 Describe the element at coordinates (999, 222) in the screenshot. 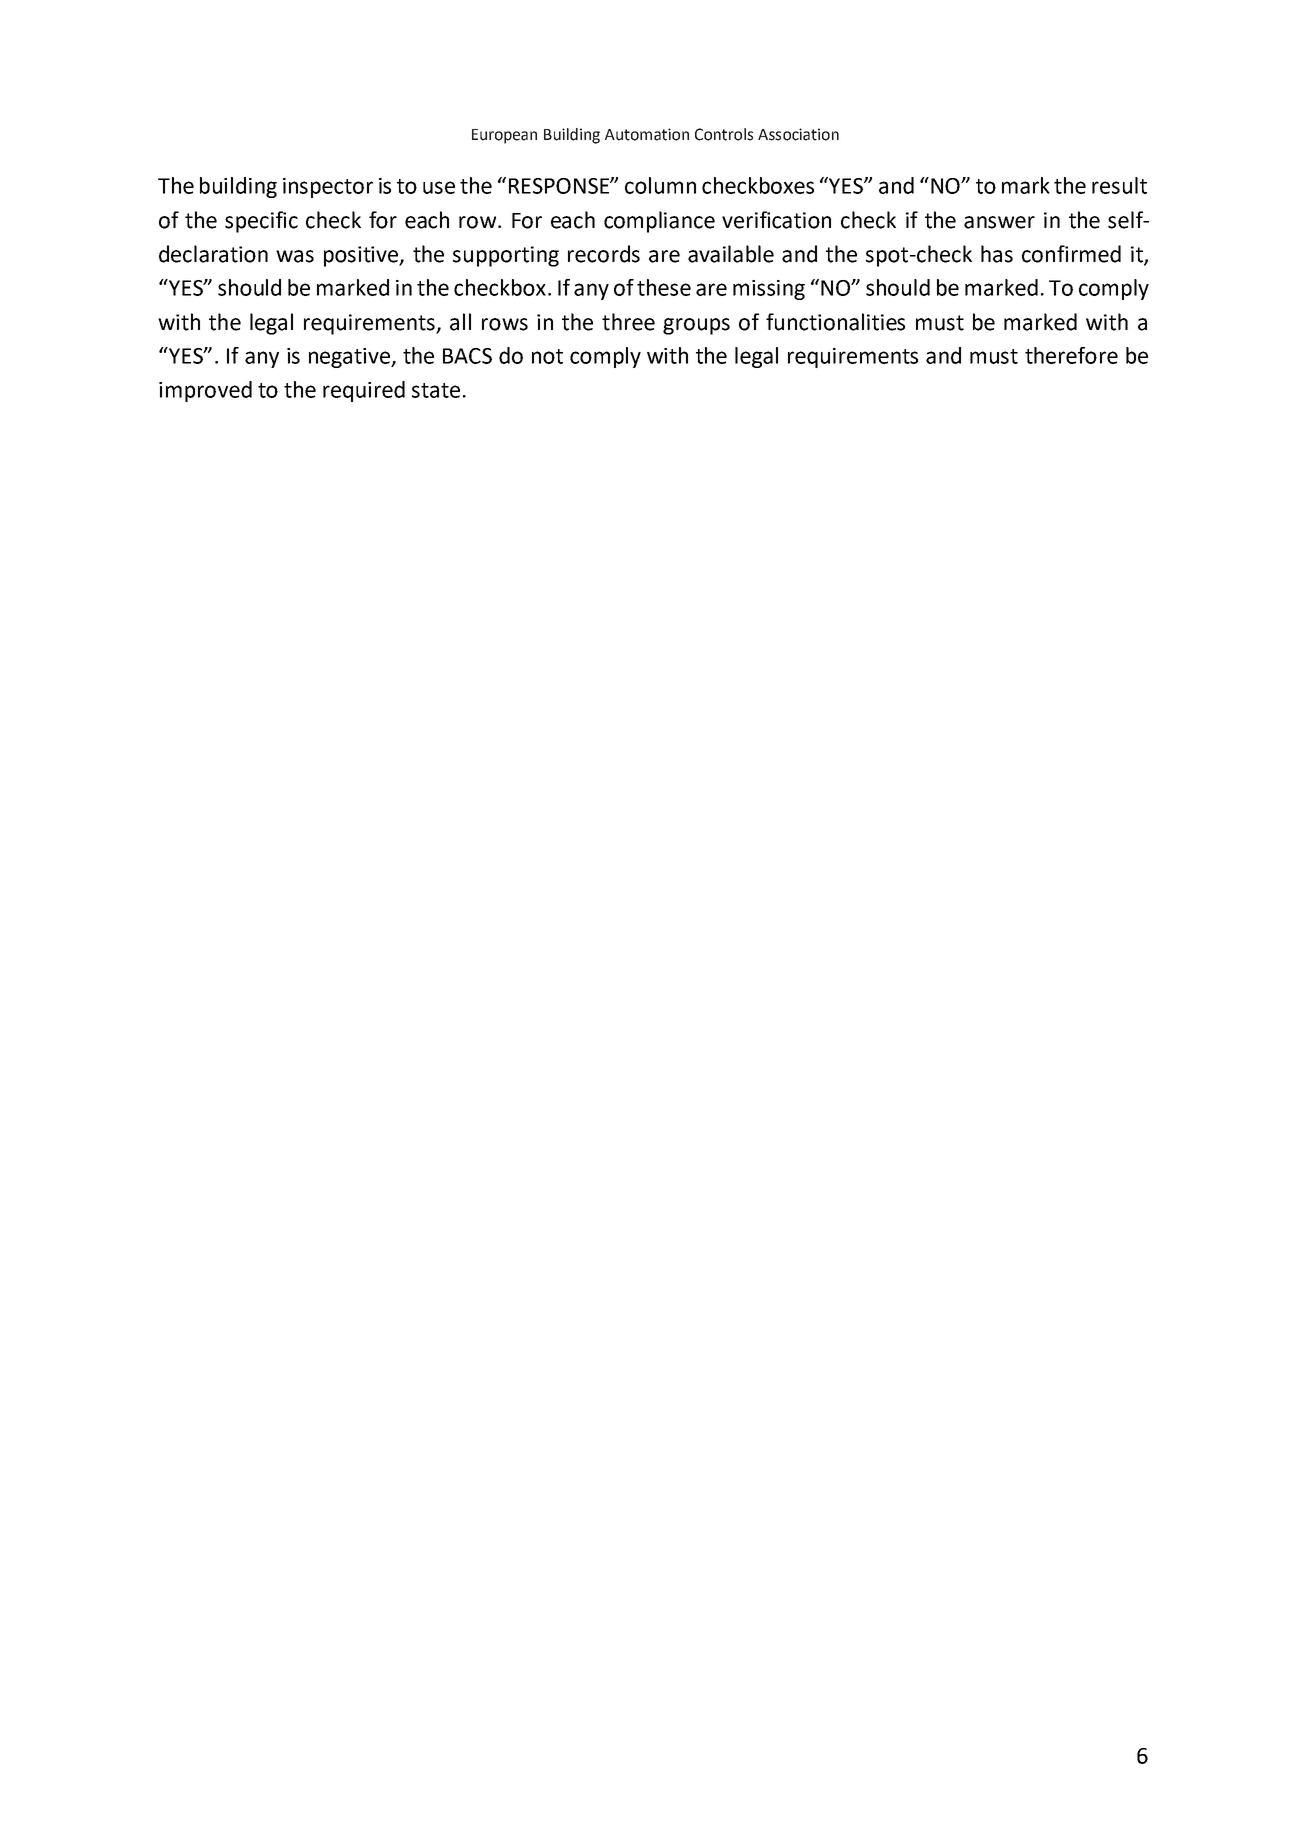

I see `answer` at that location.
